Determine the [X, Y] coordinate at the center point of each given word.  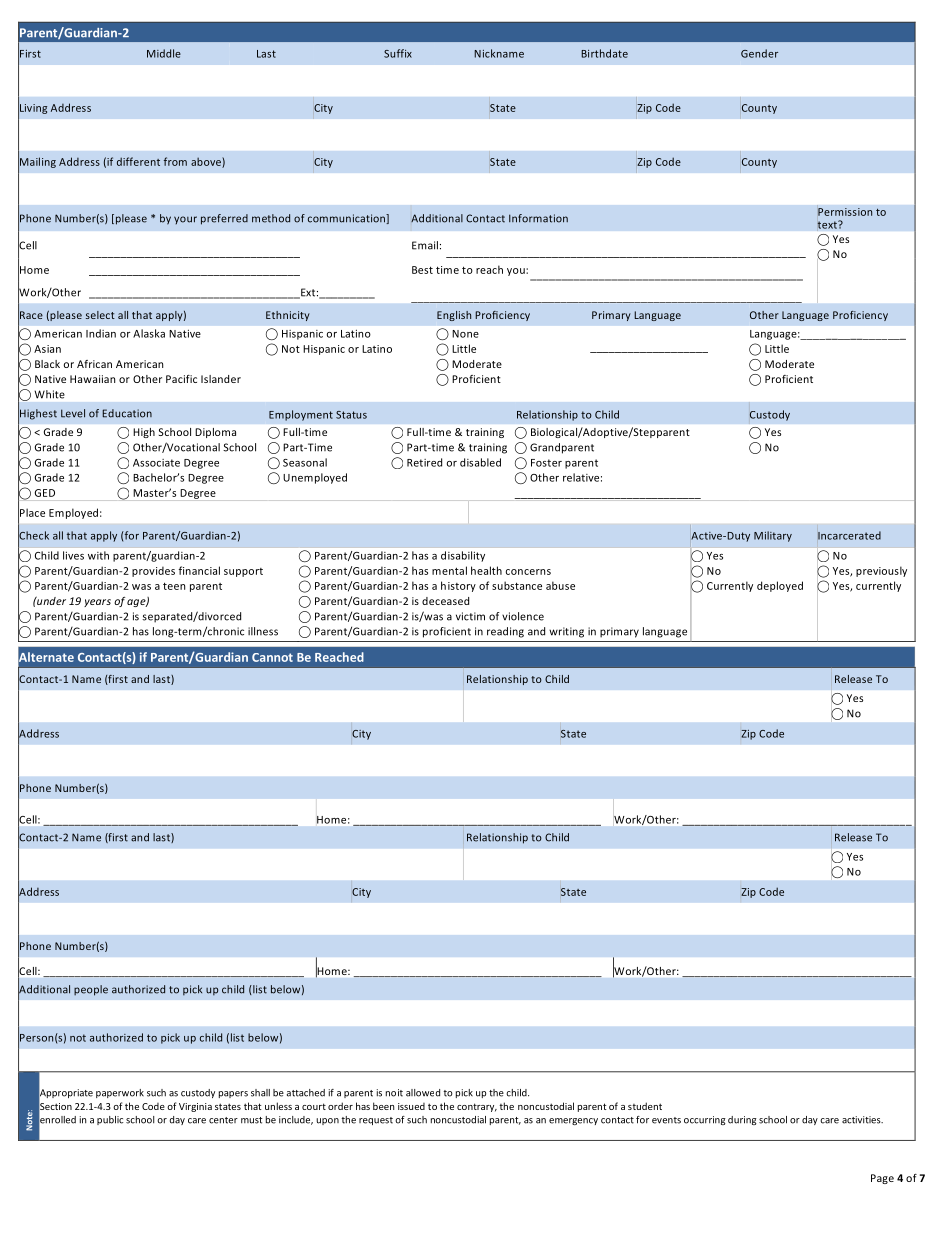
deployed [780, 586]
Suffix [398, 53]
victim [470, 616]
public [110, 1120]
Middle [164, 53]
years [97, 603]
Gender [759, 53]
